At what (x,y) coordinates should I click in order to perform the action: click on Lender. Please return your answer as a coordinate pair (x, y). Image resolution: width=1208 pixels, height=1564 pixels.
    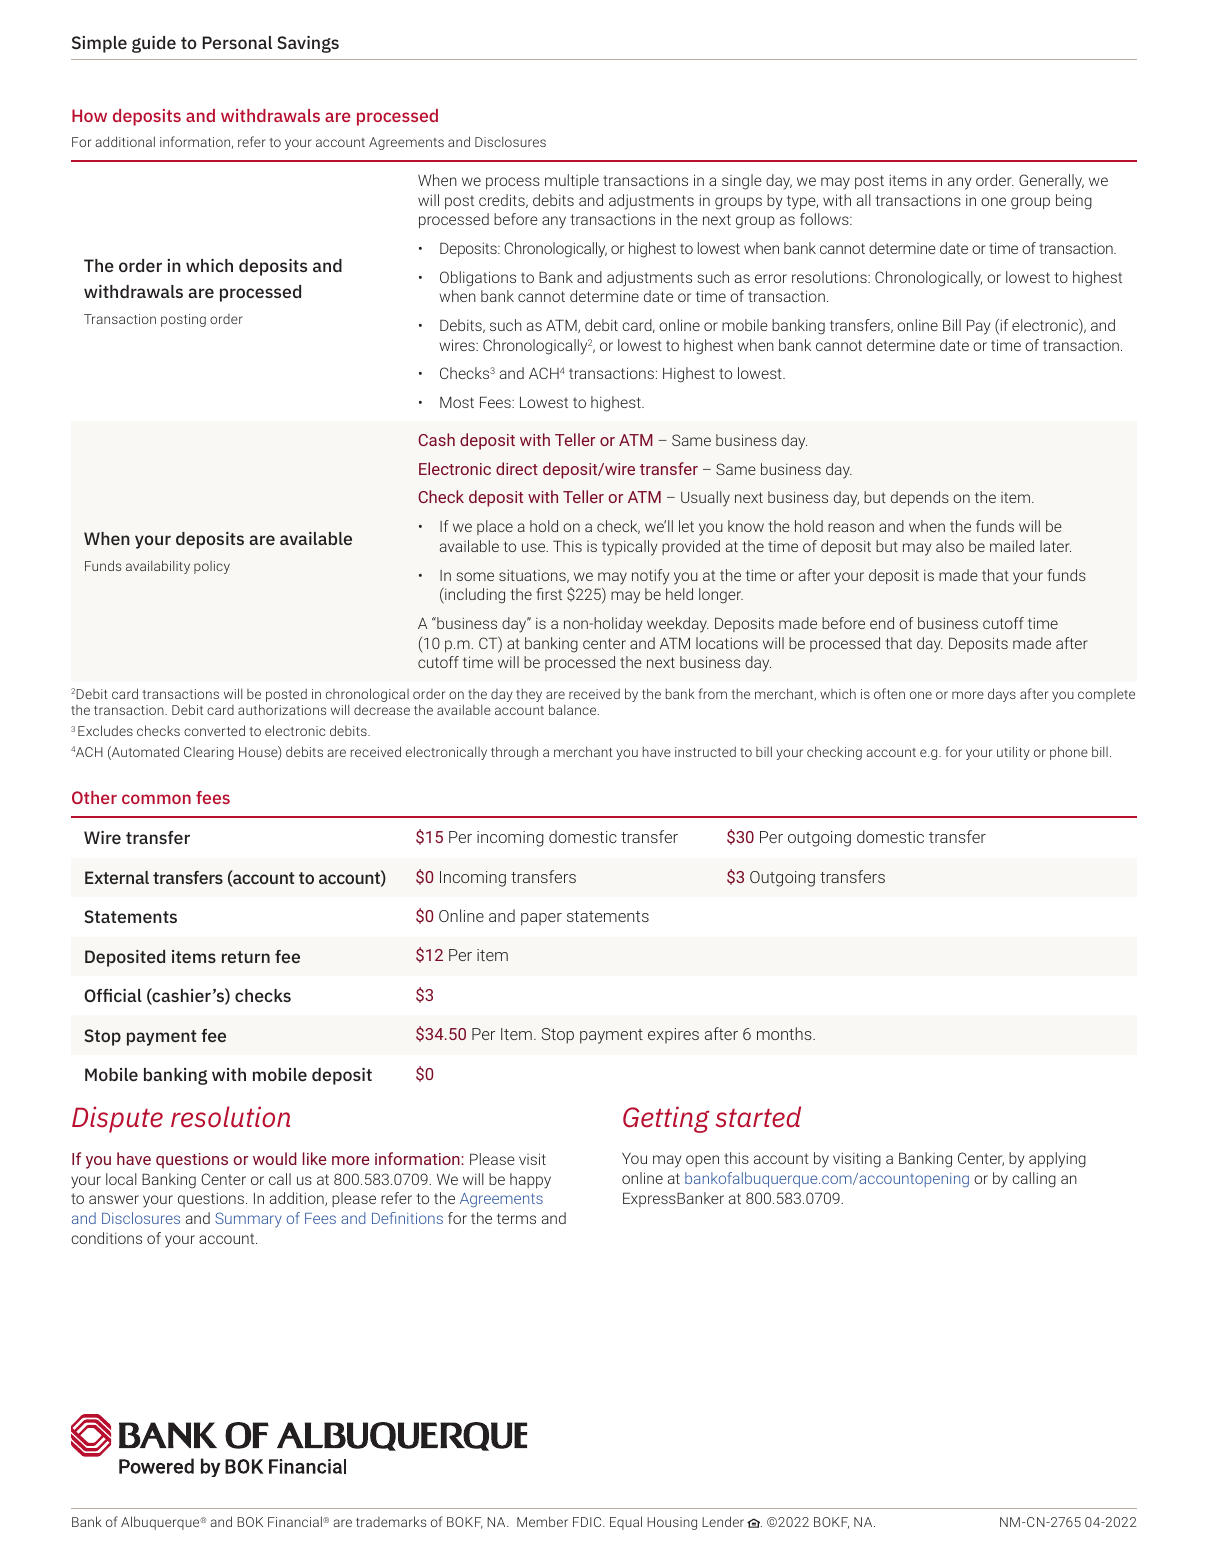
    Looking at the image, I should click on (723, 1521).
